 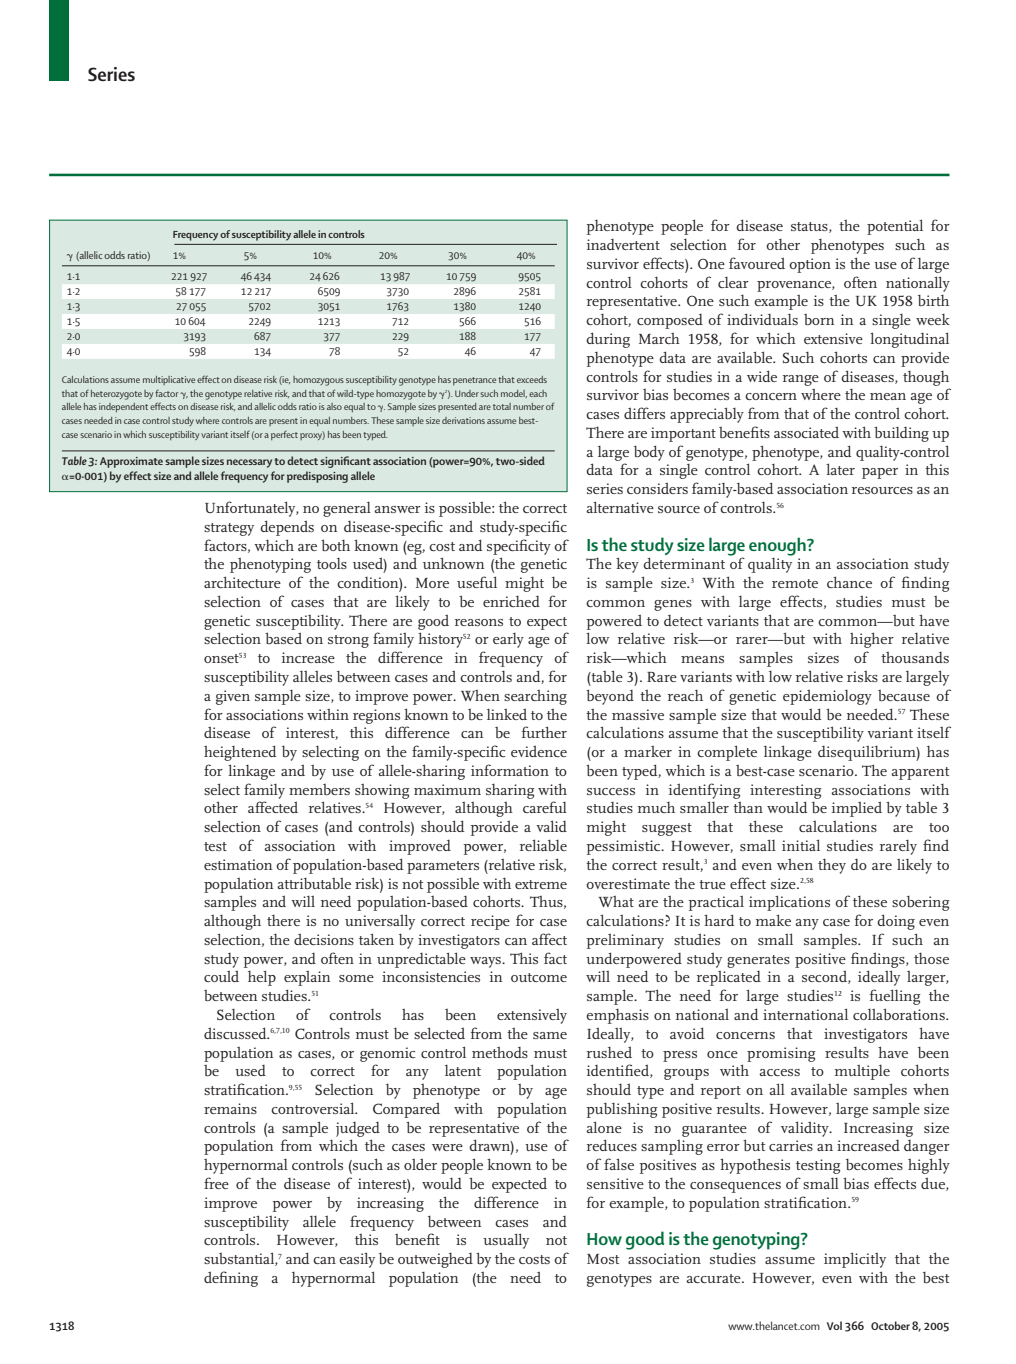 I want to click on could, so click(x=221, y=976).
